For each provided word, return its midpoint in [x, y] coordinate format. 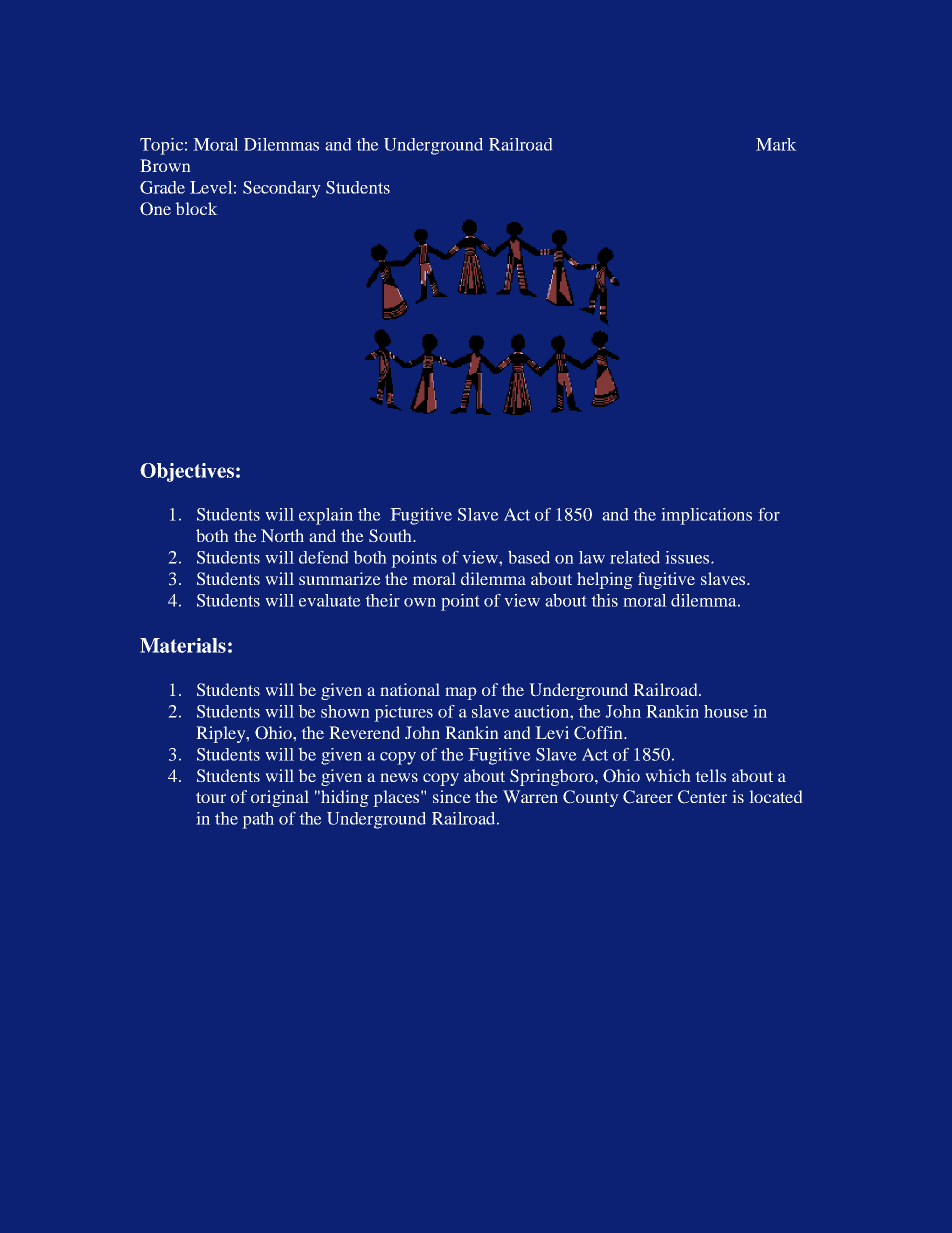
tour [211, 797]
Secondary [282, 189]
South [391, 536]
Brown [165, 165]
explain [326, 516]
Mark [776, 144]
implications [706, 516]
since [452, 796]
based [529, 557]
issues [688, 557]
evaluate [330, 600]
